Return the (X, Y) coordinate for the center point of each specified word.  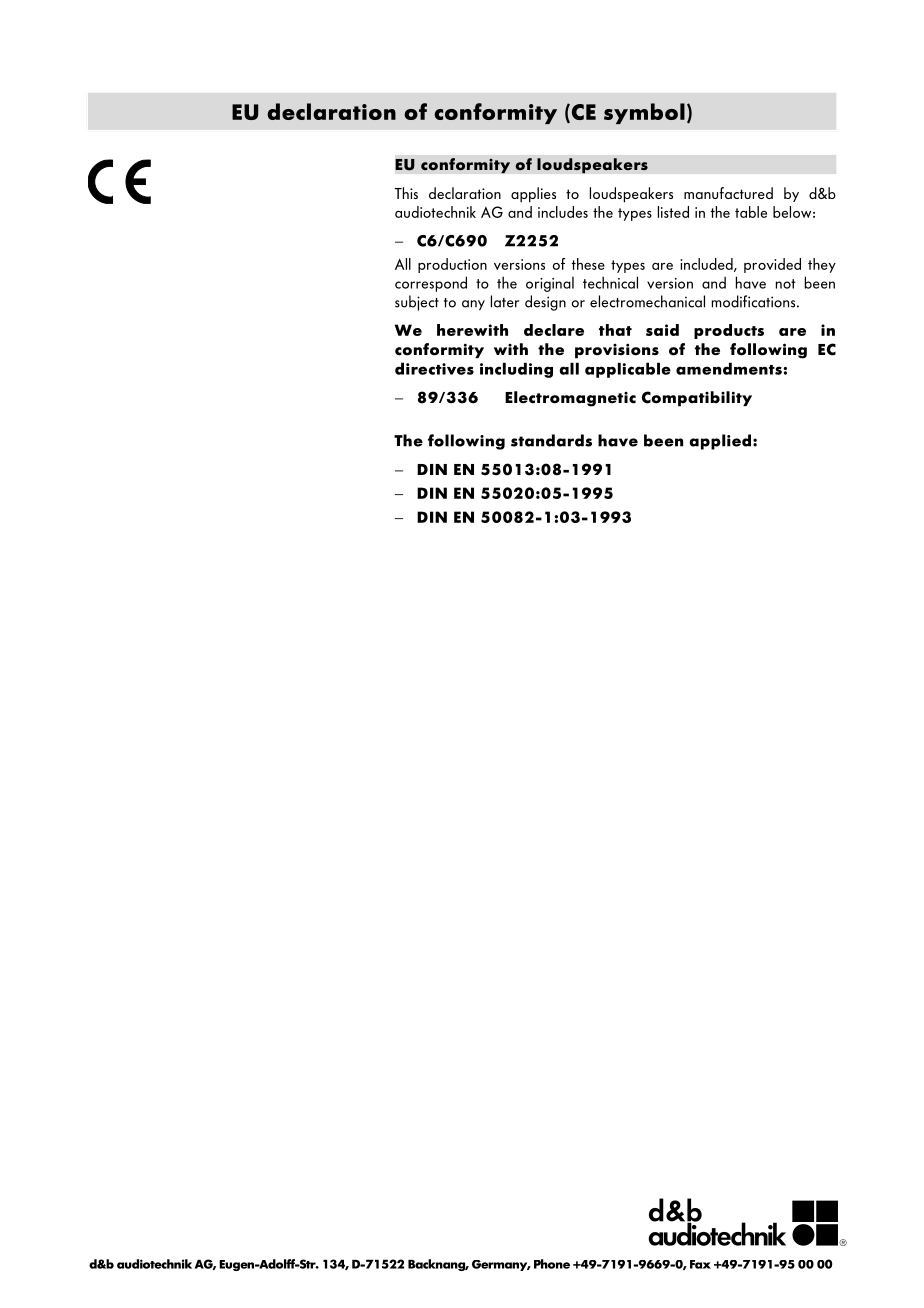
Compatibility (697, 399)
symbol (644, 113)
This (406, 193)
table (751, 212)
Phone (552, 1264)
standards (551, 440)
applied (720, 442)
